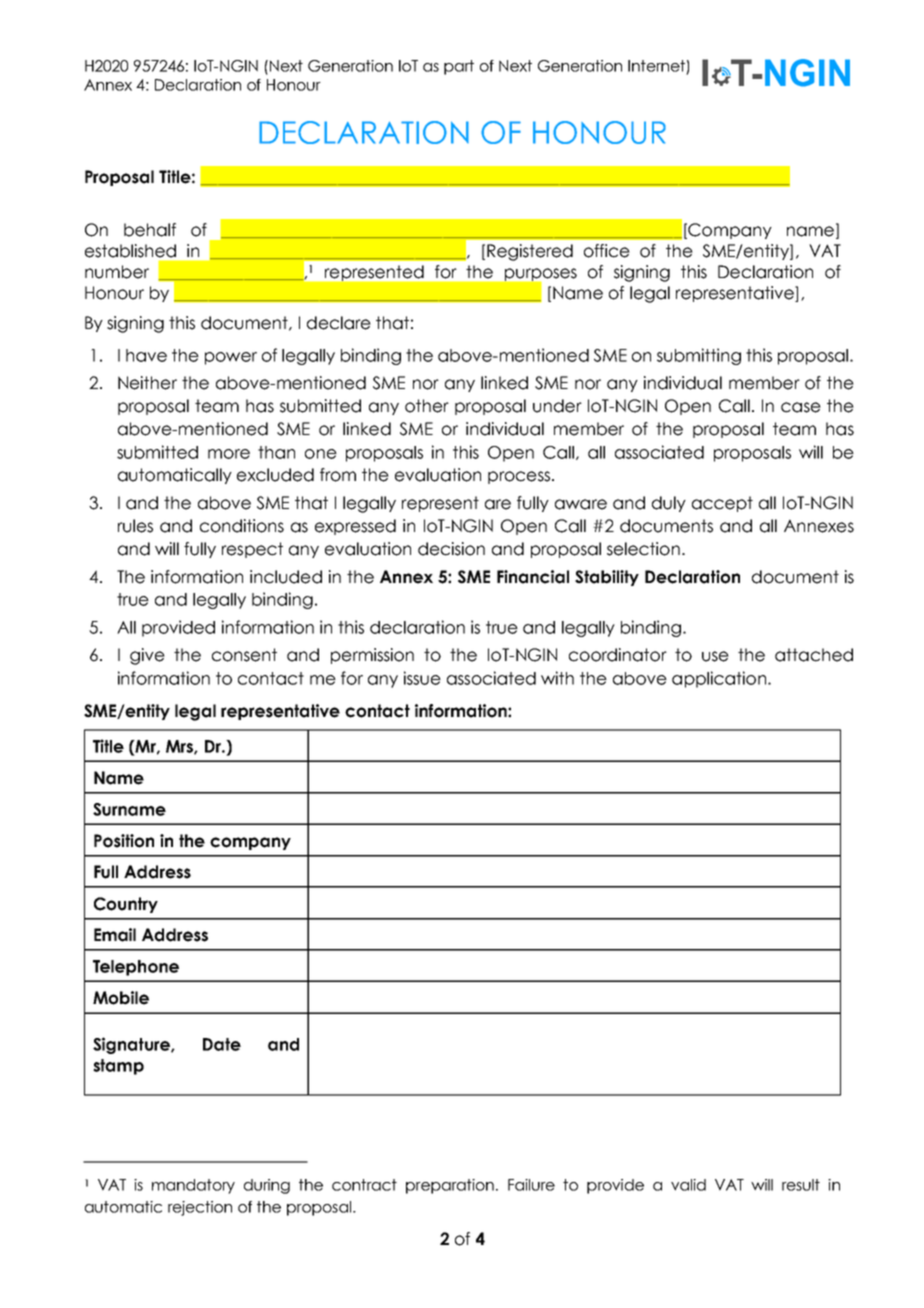  I want to click on use, so click(715, 656).
